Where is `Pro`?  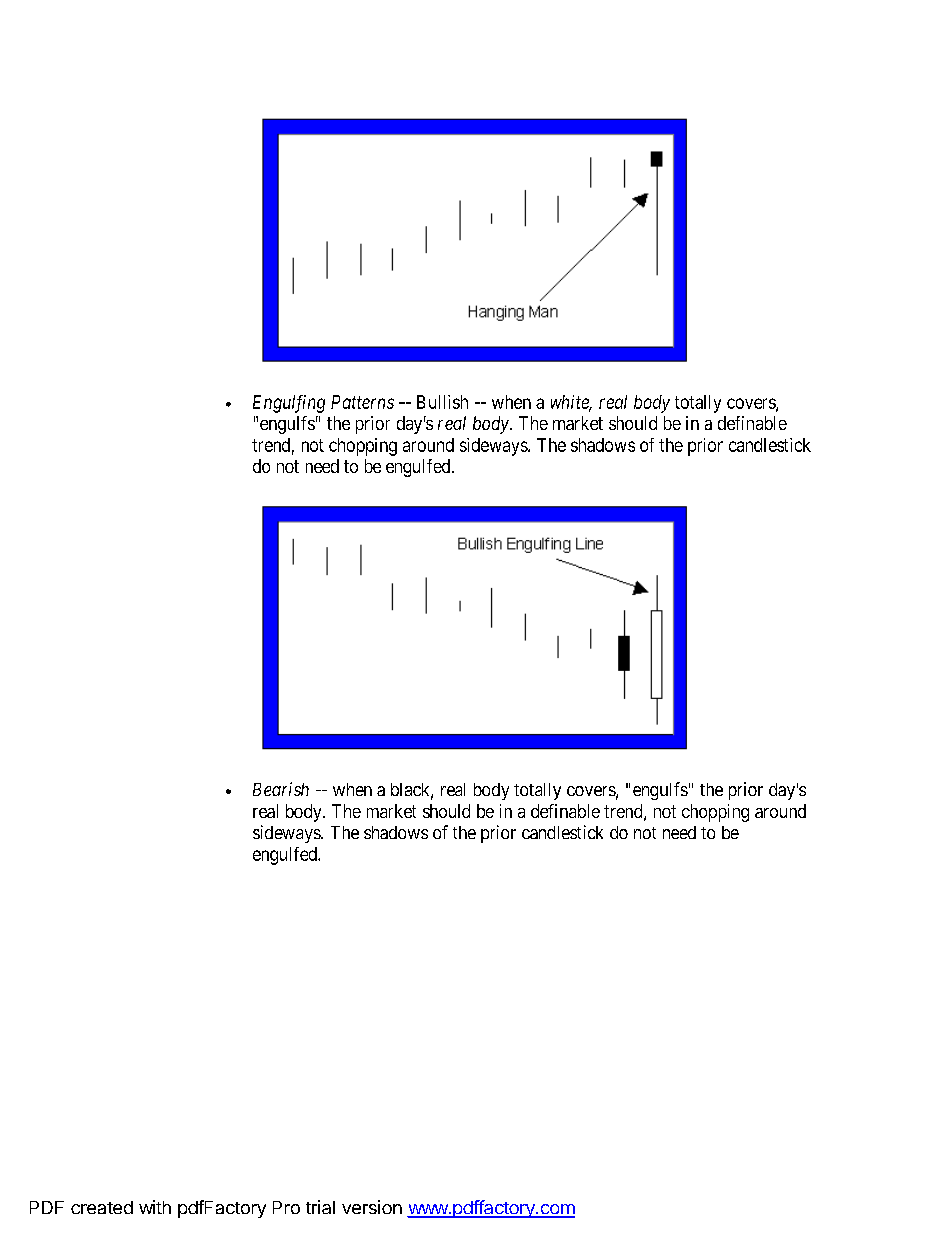
Pro is located at coordinates (286, 1207).
